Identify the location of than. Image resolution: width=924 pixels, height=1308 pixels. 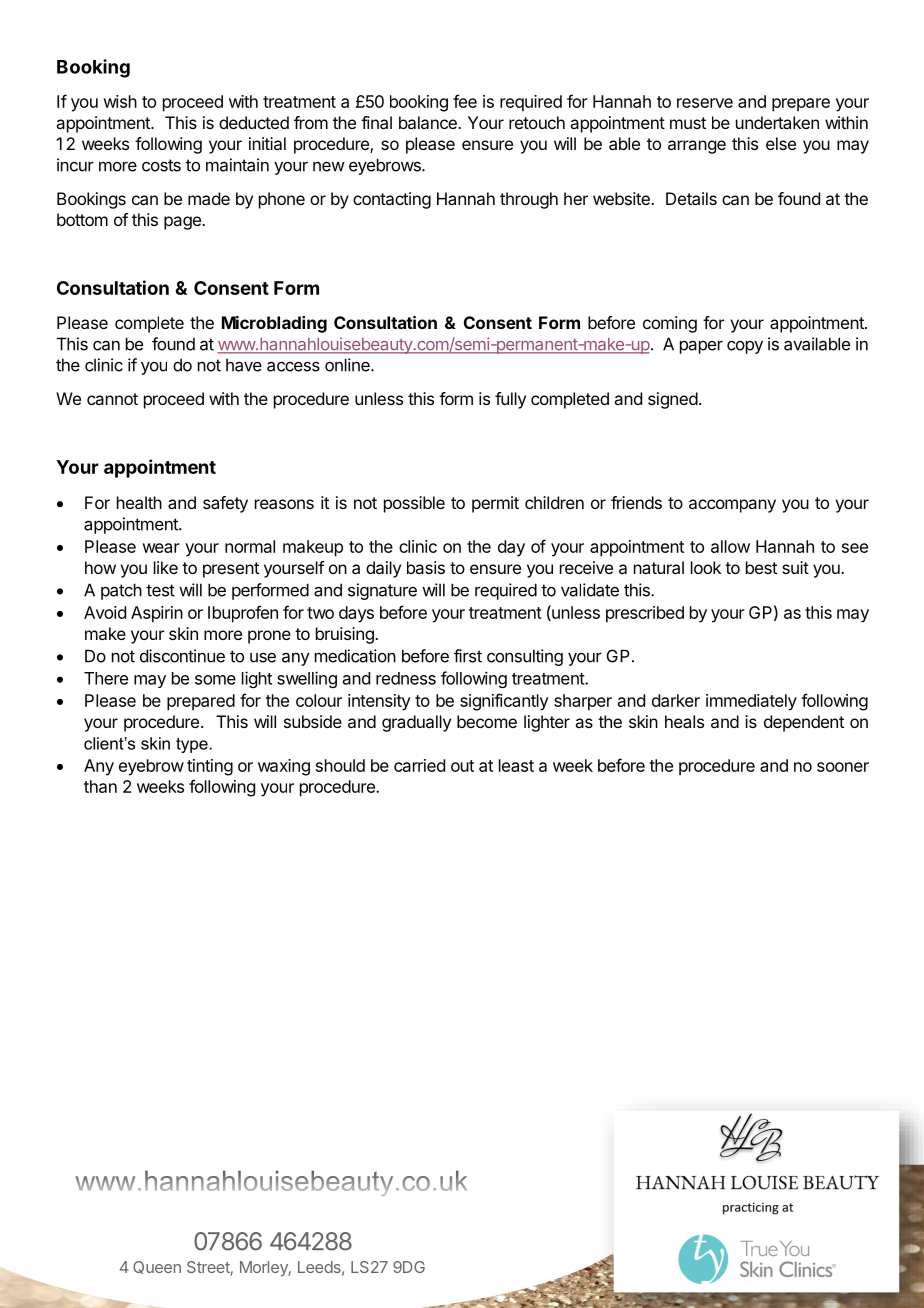
(100, 786).
